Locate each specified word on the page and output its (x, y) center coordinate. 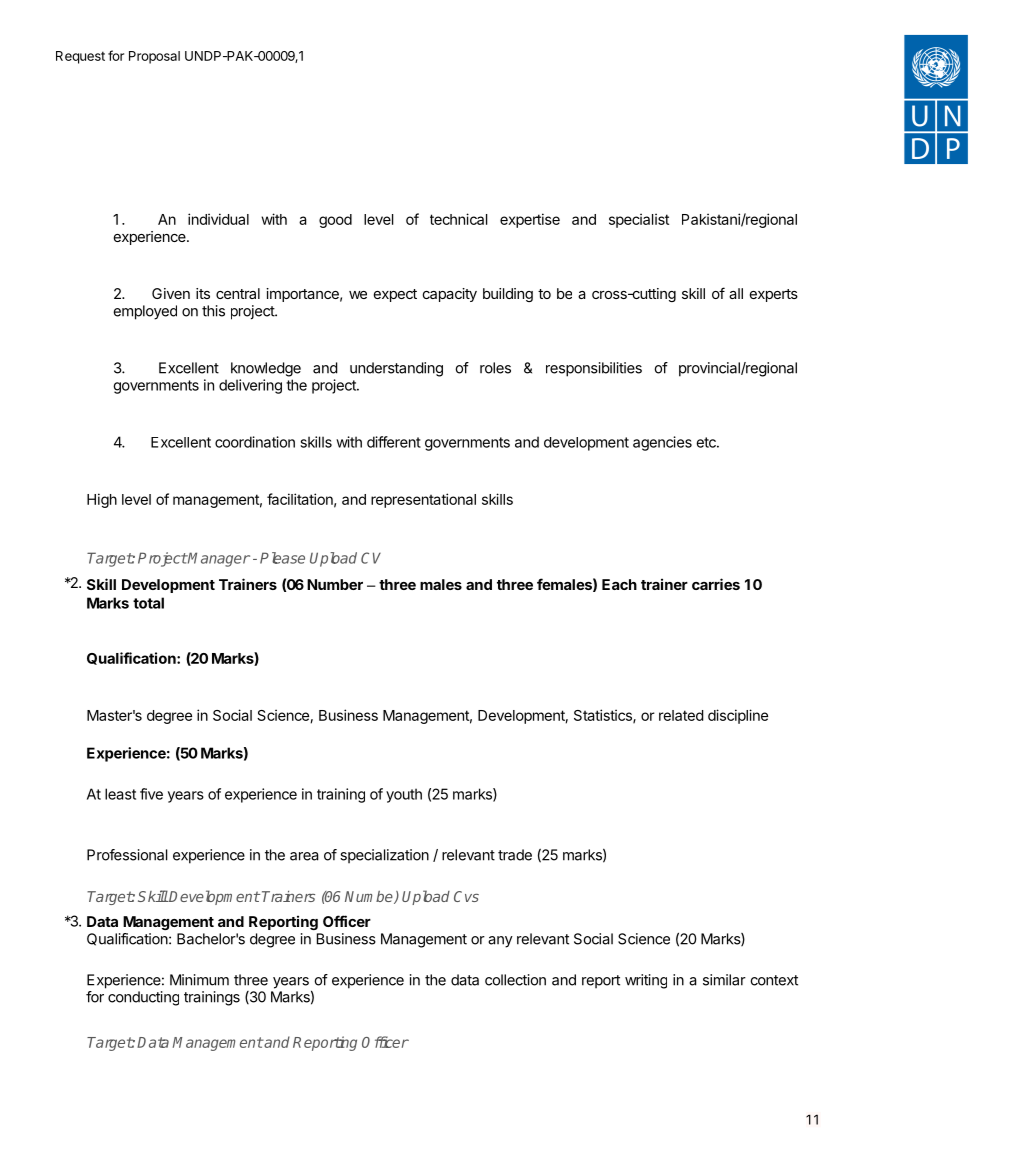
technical (459, 219)
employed (145, 312)
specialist (639, 220)
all (736, 293)
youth (404, 795)
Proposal (154, 57)
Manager (218, 559)
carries (716, 584)
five (151, 794)
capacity (450, 295)
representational (423, 500)
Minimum (199, 980)
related (681, 715)
